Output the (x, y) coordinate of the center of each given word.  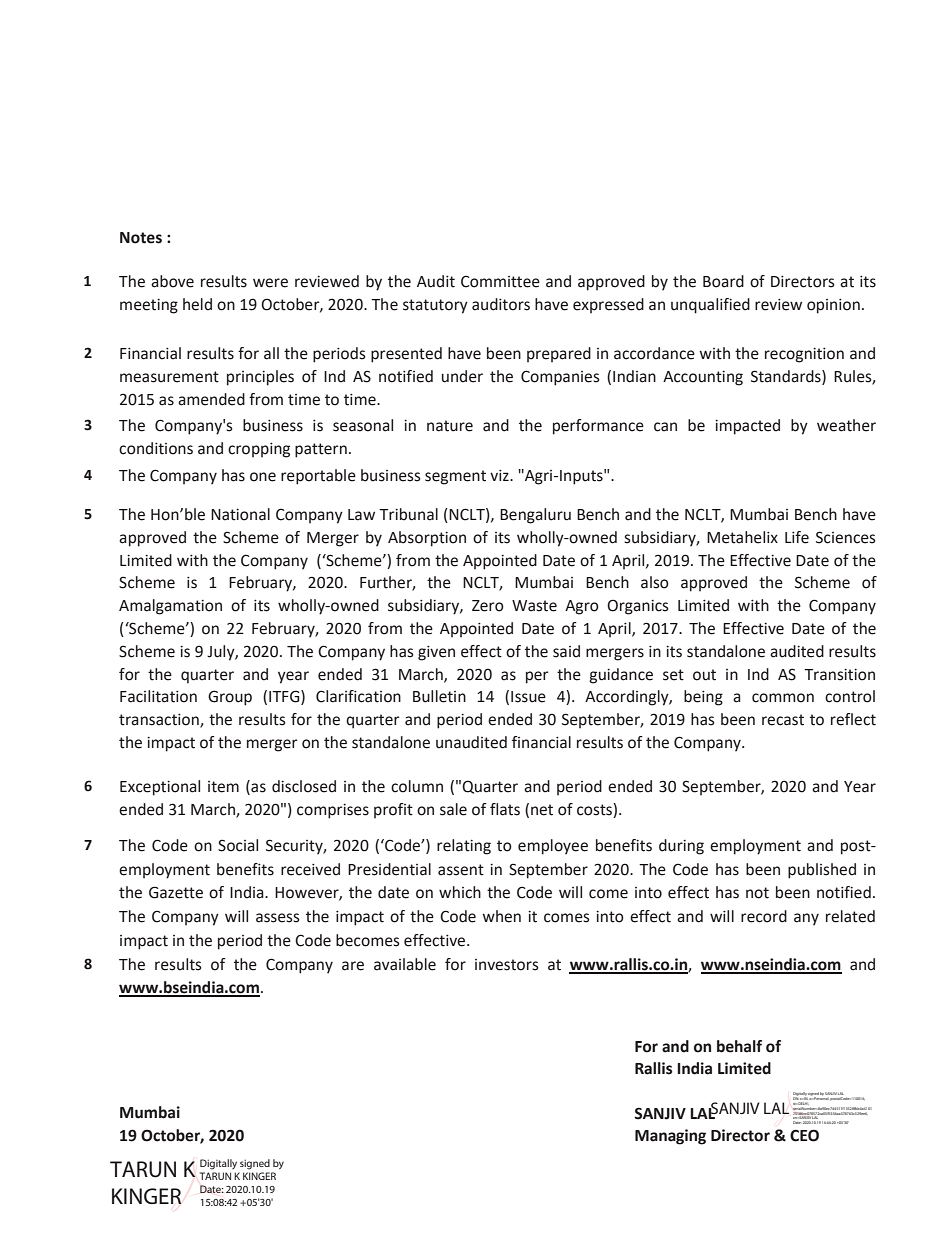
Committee (500, 281)
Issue (528, 697)
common (783, 698)
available (405, 964)
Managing (670, 1137)
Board (723, 281)
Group (230, 698)
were (270, 283)
